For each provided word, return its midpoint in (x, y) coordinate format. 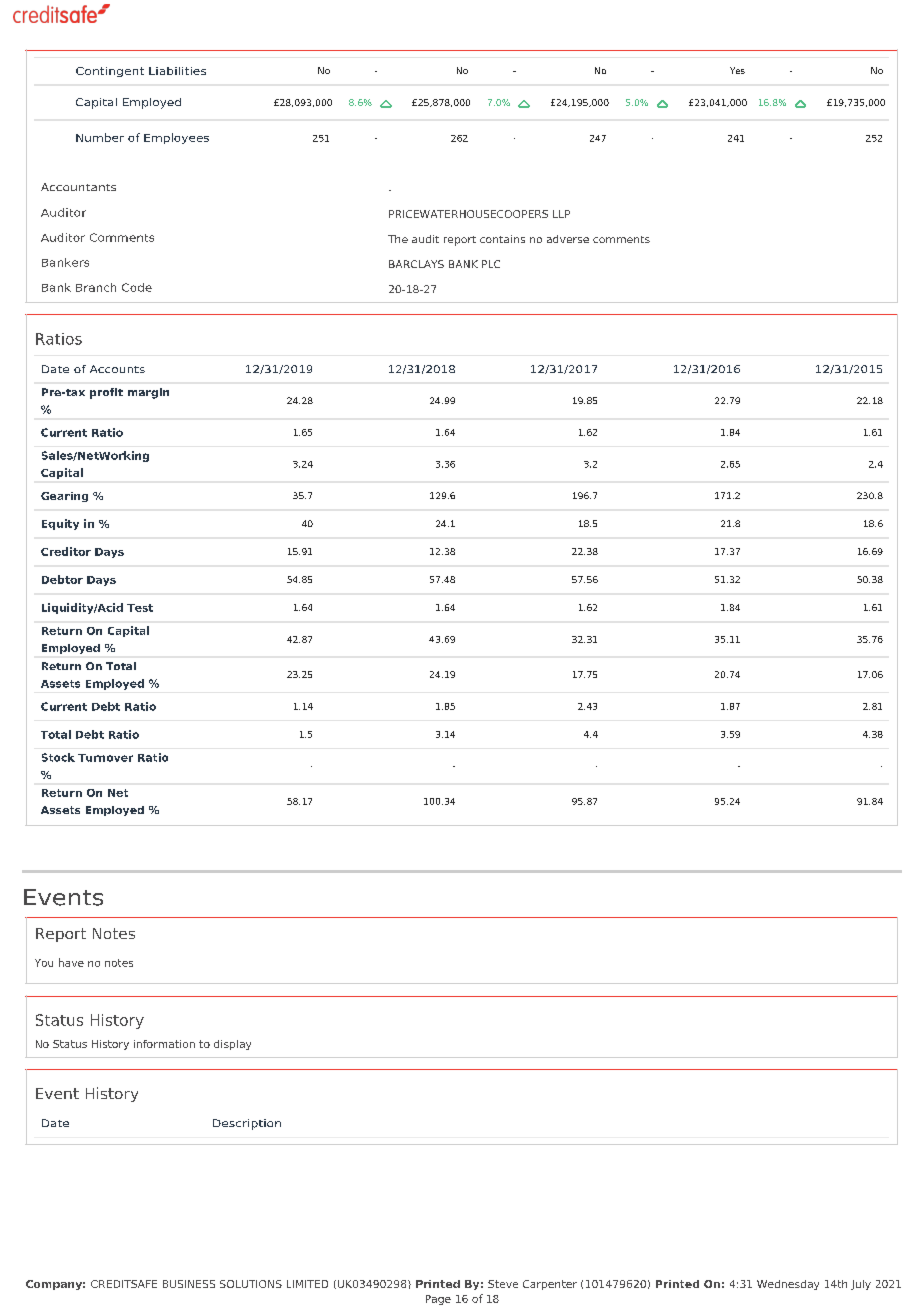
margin (148, 393)
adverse (568, 239)
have (71, 962)
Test (140, 608)
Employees (176, 138)
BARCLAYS (416, 264)
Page (438, 1300)
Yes (737, 70)
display (232, 1045)
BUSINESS (189, 1284)
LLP (561, 214)
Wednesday (788, 1285)
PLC (491, 264)
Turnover (105, 758)
